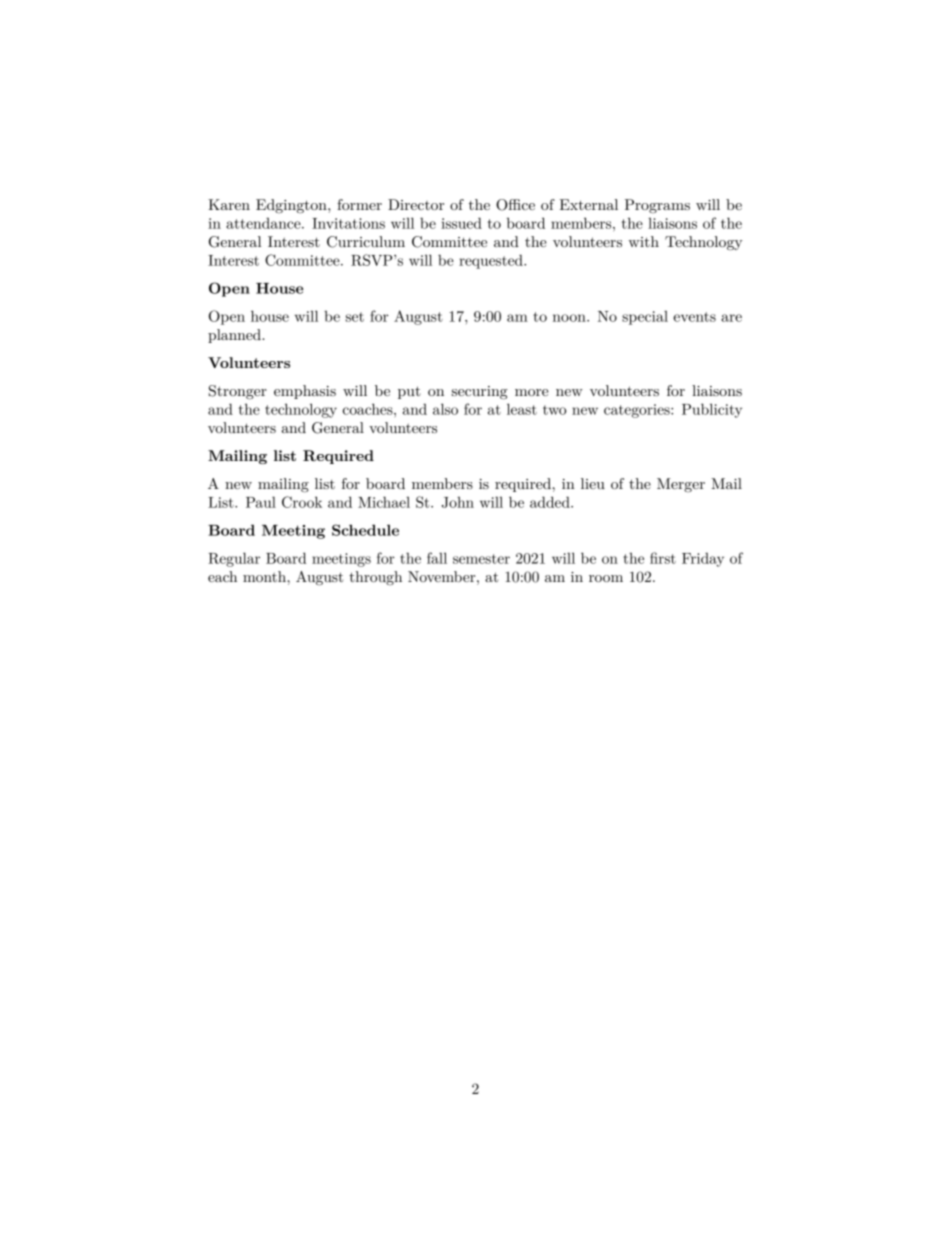  Describe the element at coordinates (681, 485) in the screenshot. I see `Merger` at that location.
